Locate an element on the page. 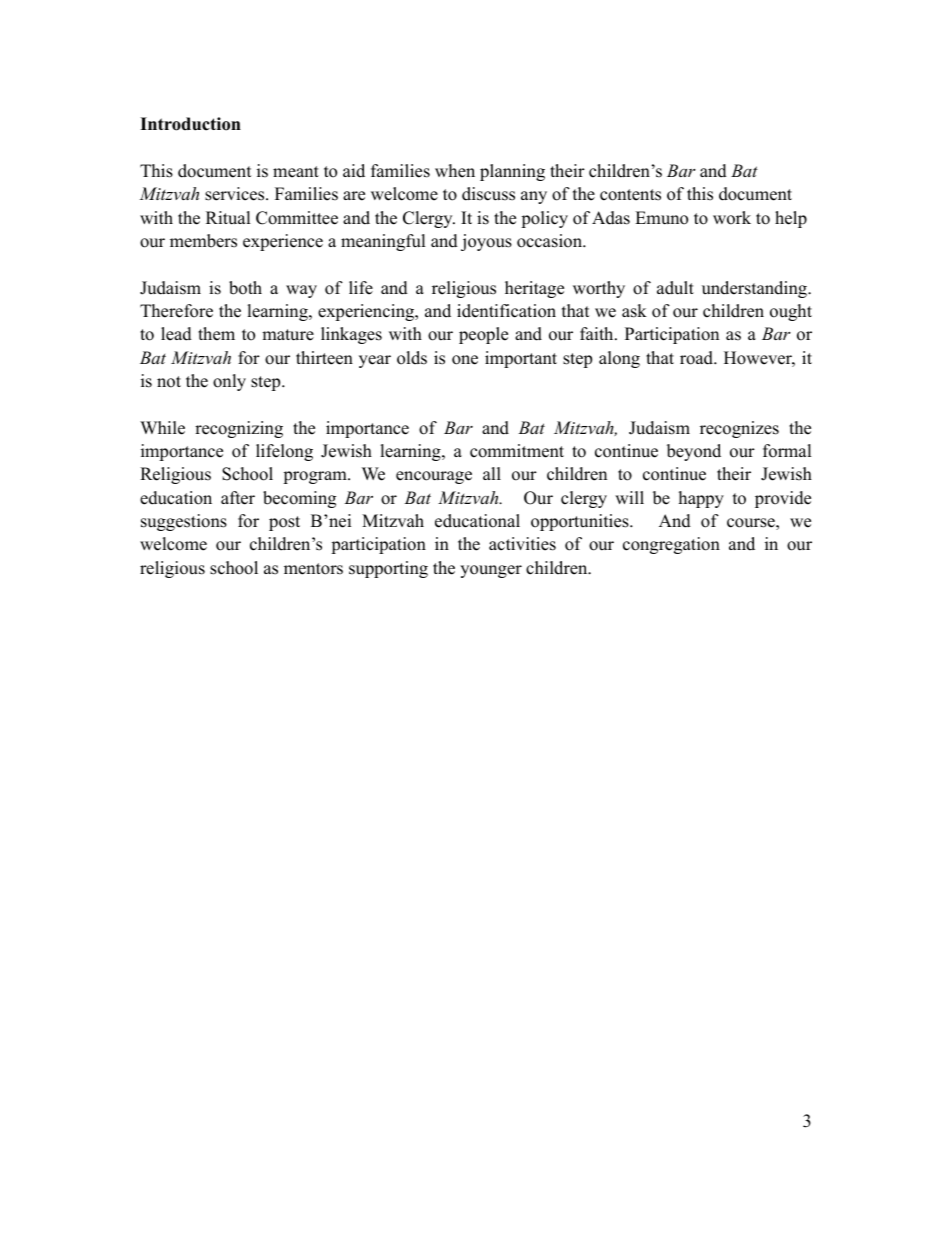 This page has height=1233, width=952. recognizing is located at coordinates (239, 429).
